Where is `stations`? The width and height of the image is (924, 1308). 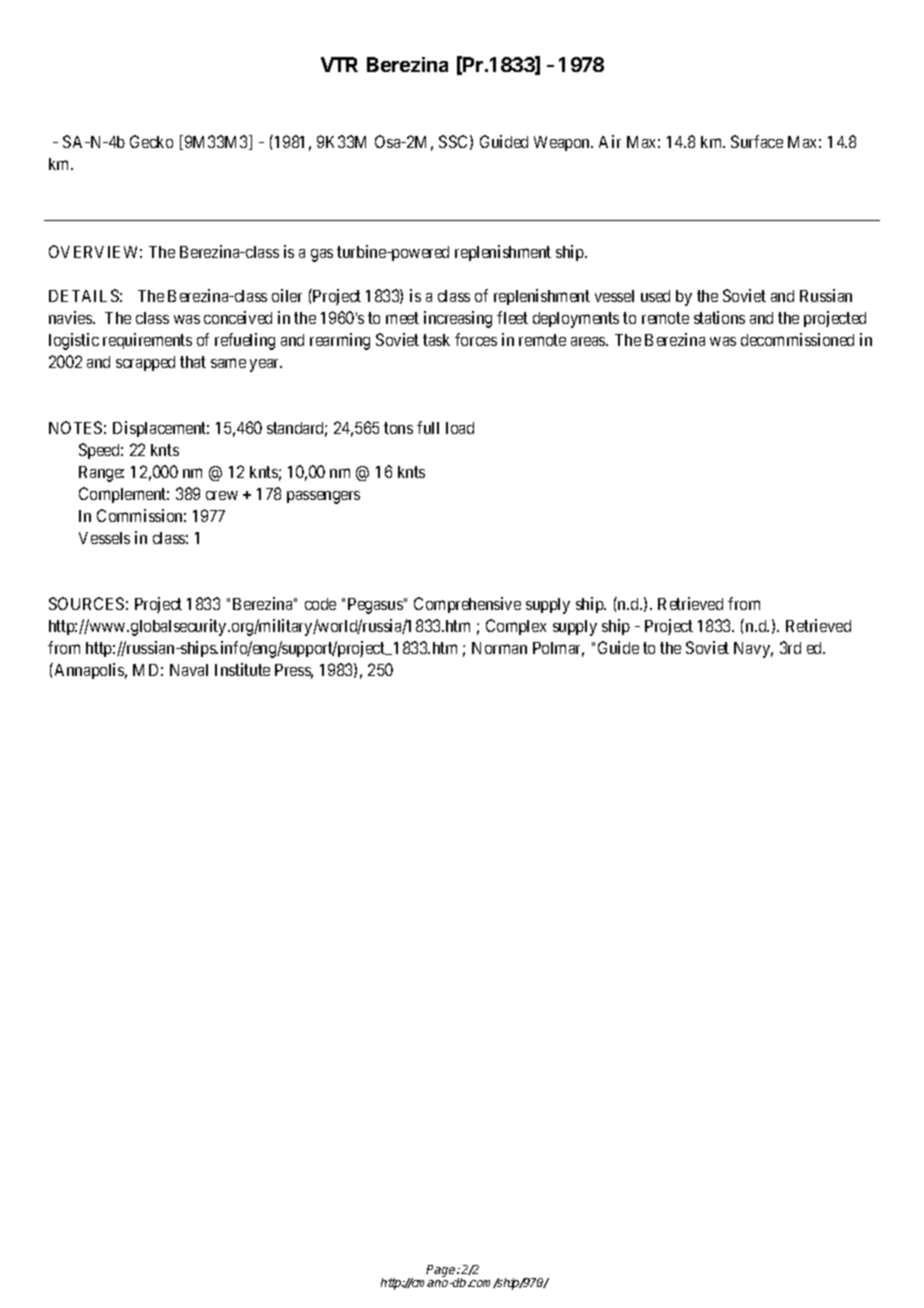 stations is located at coordinates (719, 317).
